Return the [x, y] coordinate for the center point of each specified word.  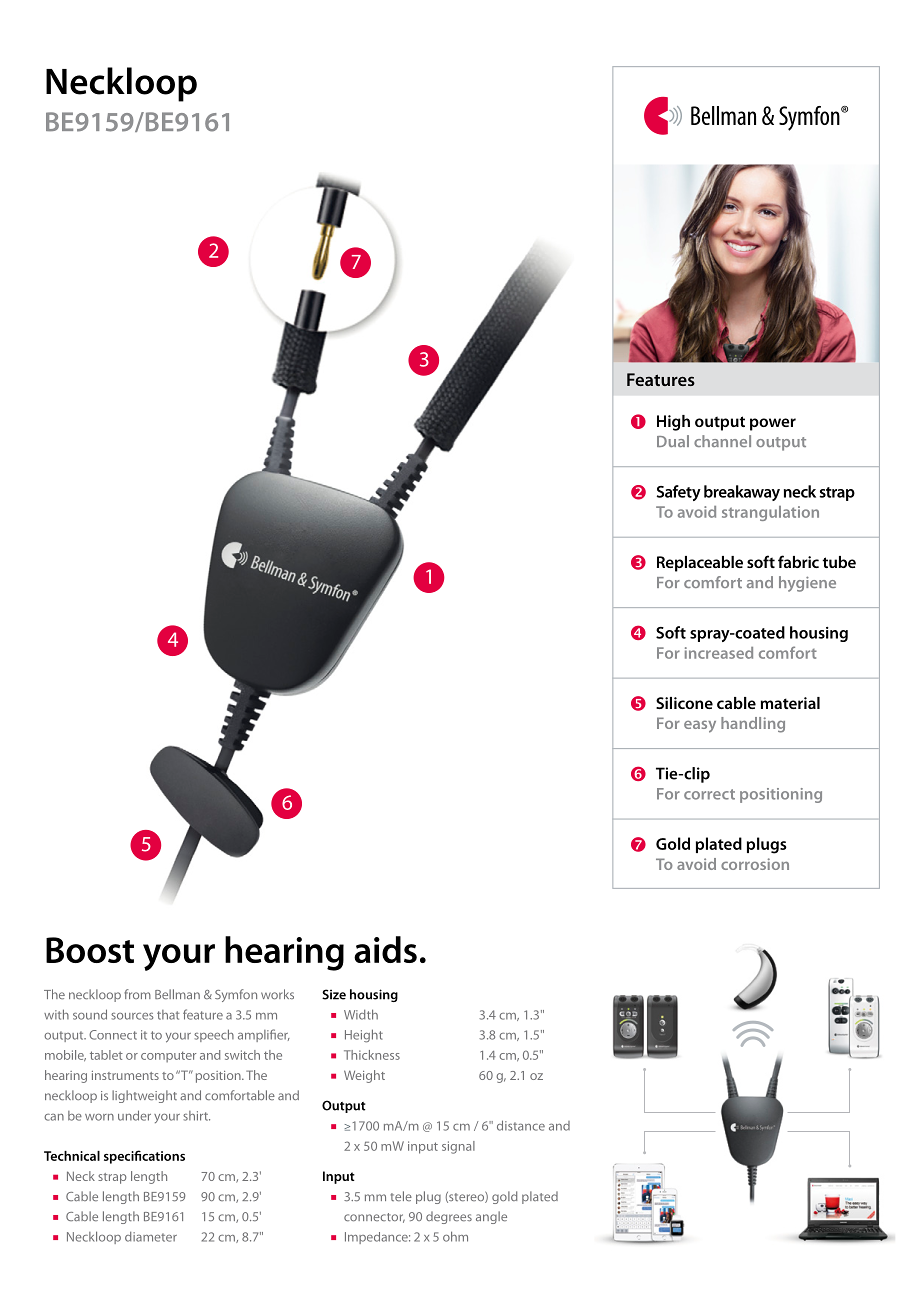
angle [491, 1217]
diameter [151, 1237]
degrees [449, 1217]
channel [722, 441]
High [673, 423]
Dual [673, 441]
